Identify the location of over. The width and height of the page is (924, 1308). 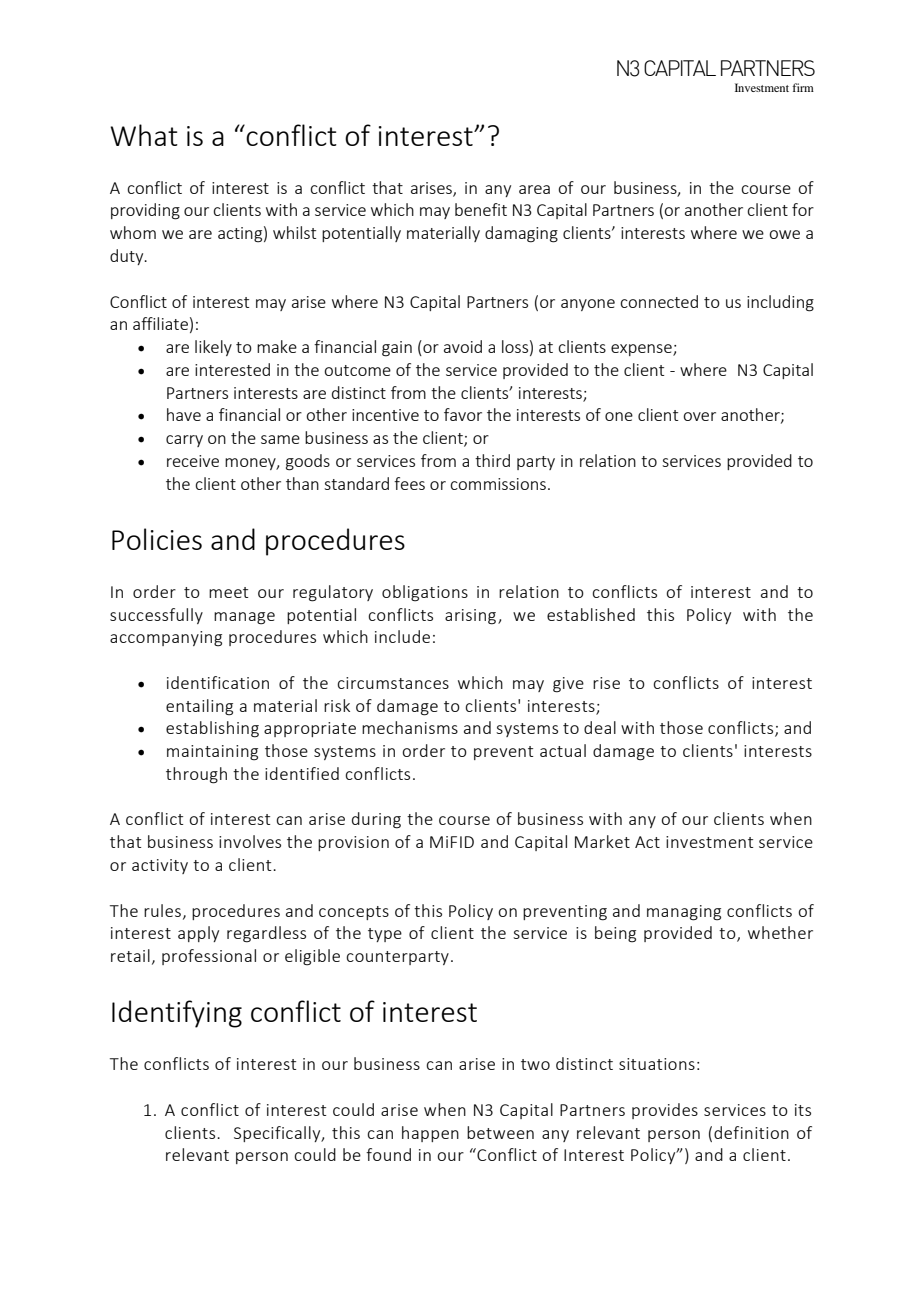
(699, 416).
